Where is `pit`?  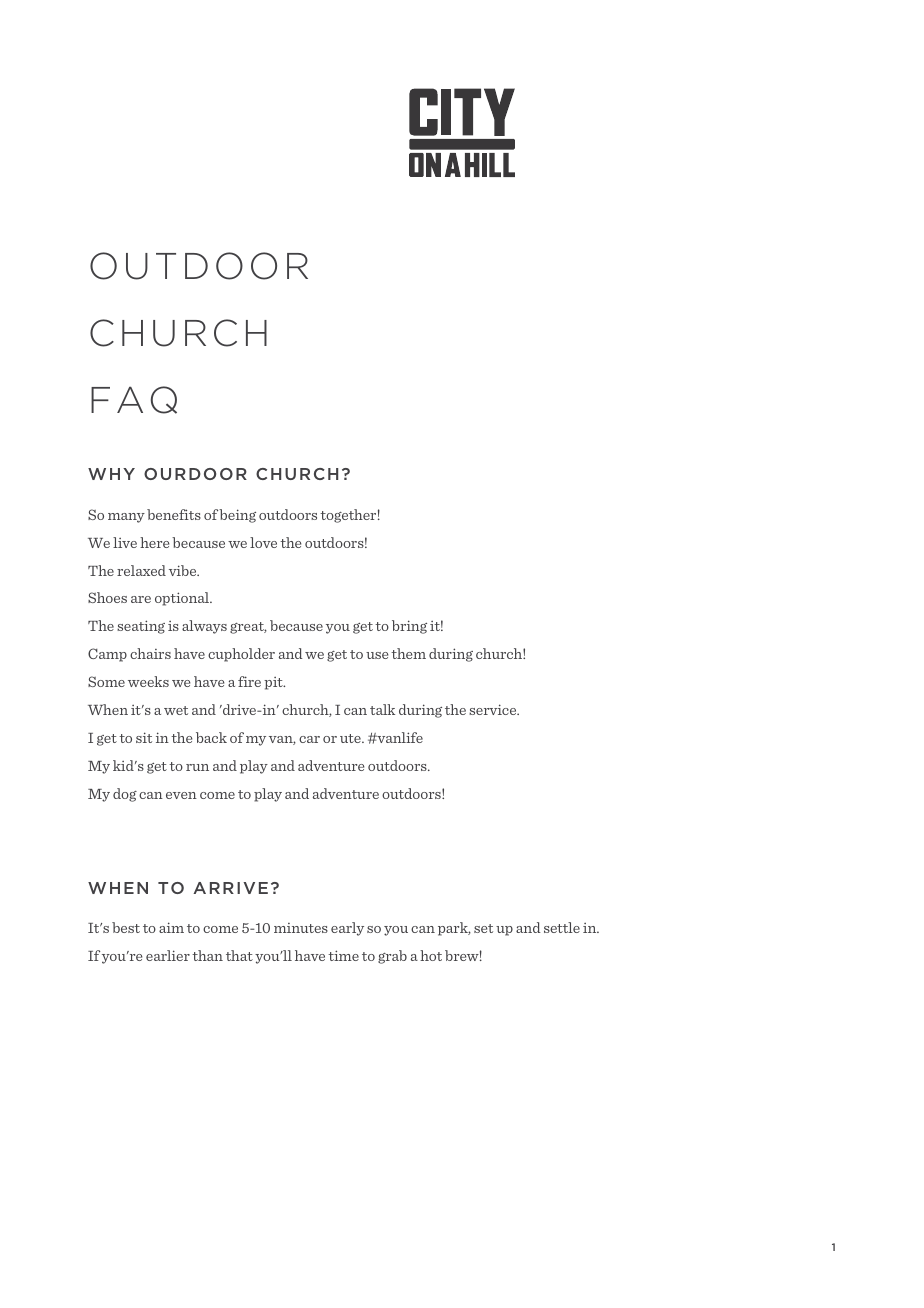 pit is located at coordinates (274, 683).
